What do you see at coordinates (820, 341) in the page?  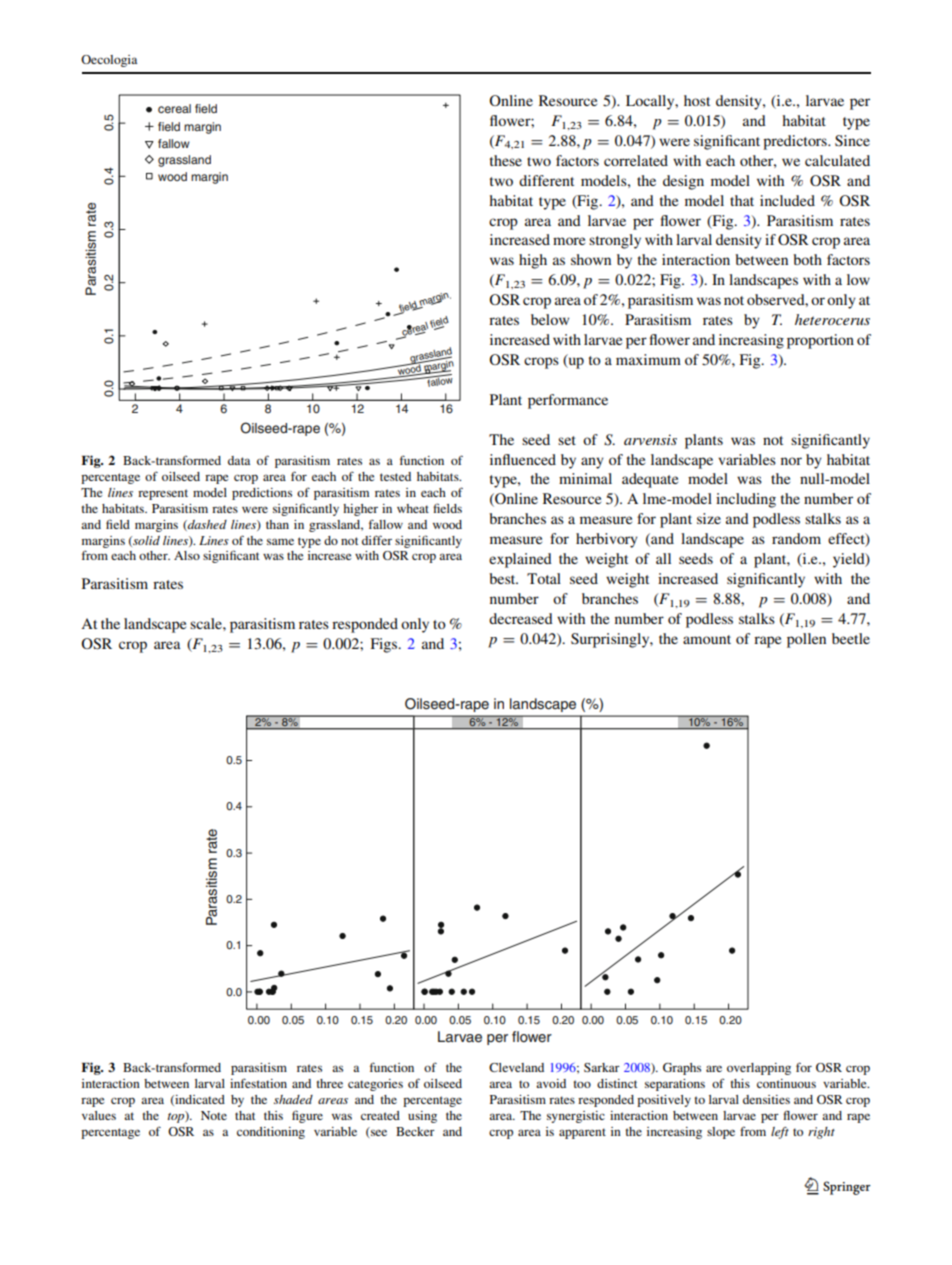 I see `proportion` at bounding box center [820, 341].
